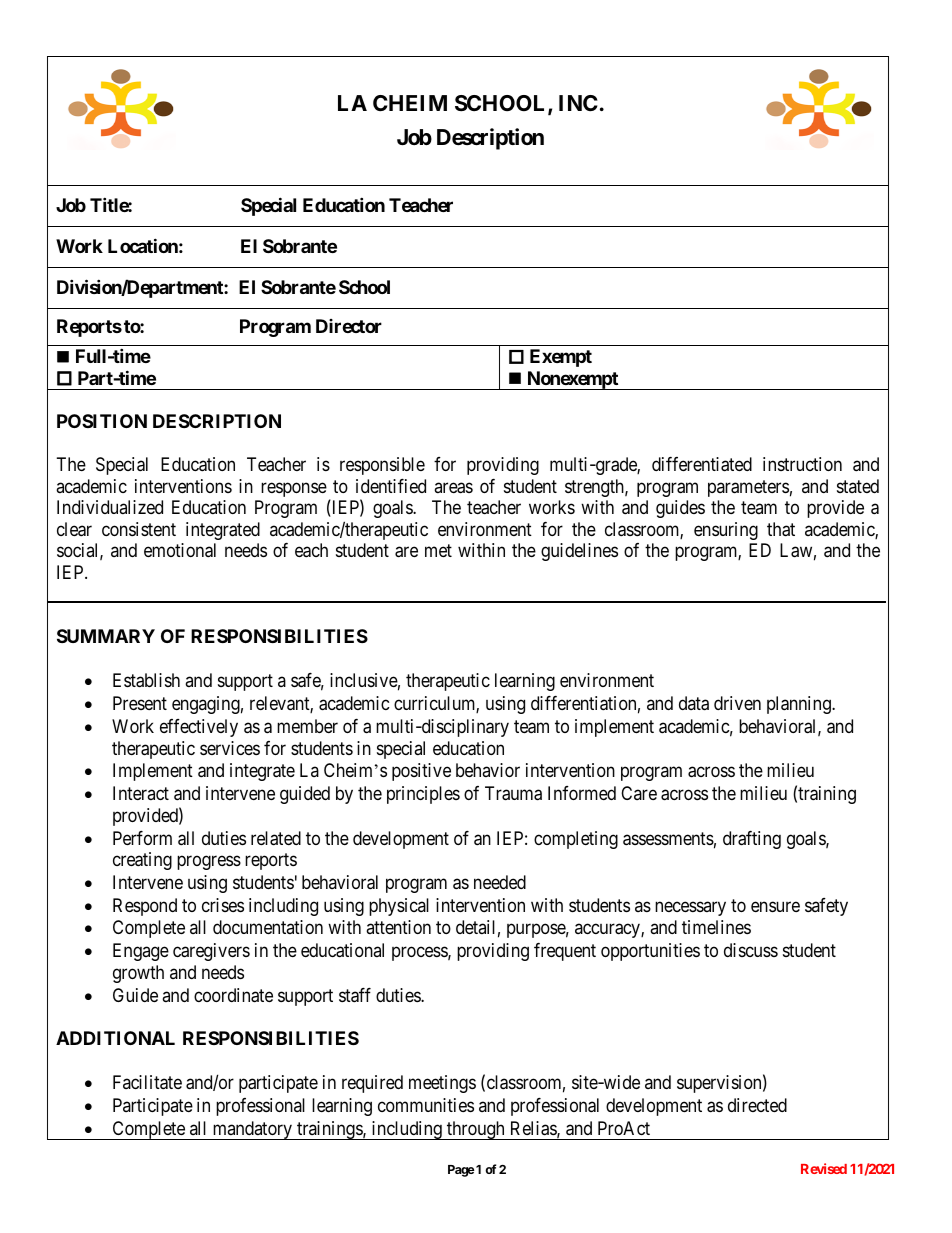  Describe the element at coordinates (476, 1130) in the page. I see `through` at that location.
